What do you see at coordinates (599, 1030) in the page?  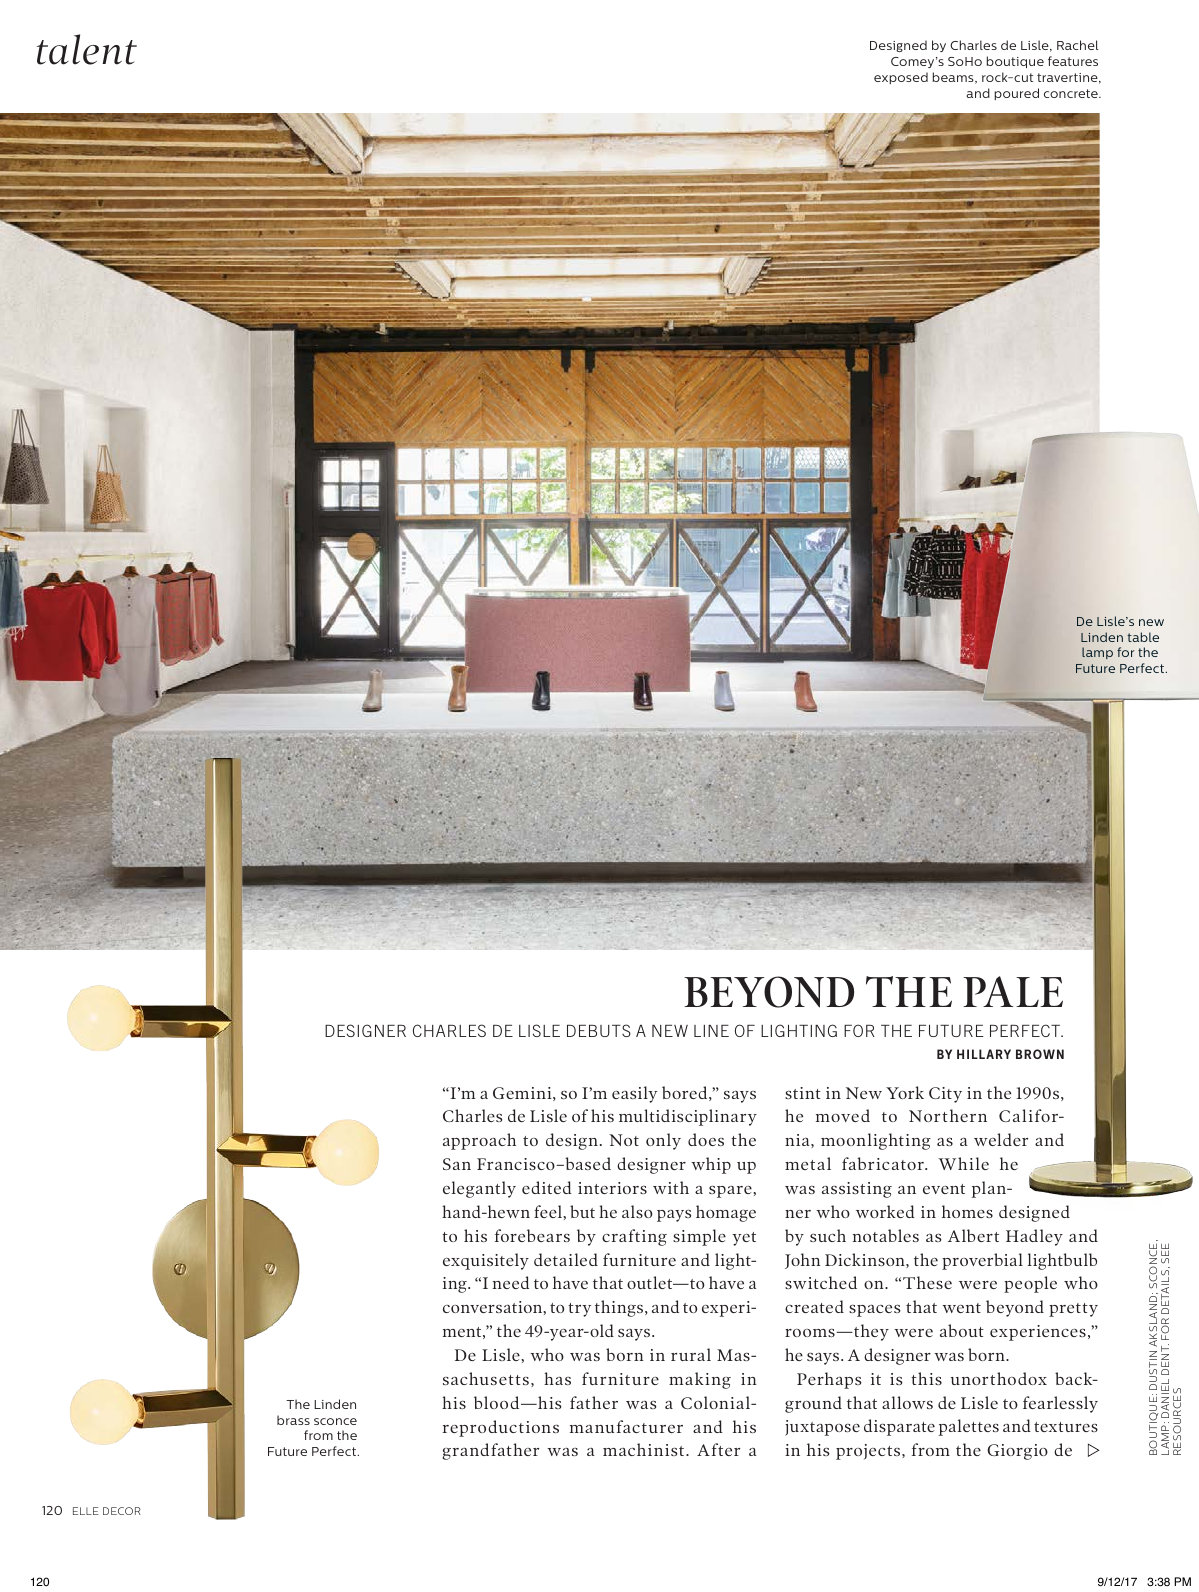 I see `DEBUTS` at bounding box center [599, 1030].
